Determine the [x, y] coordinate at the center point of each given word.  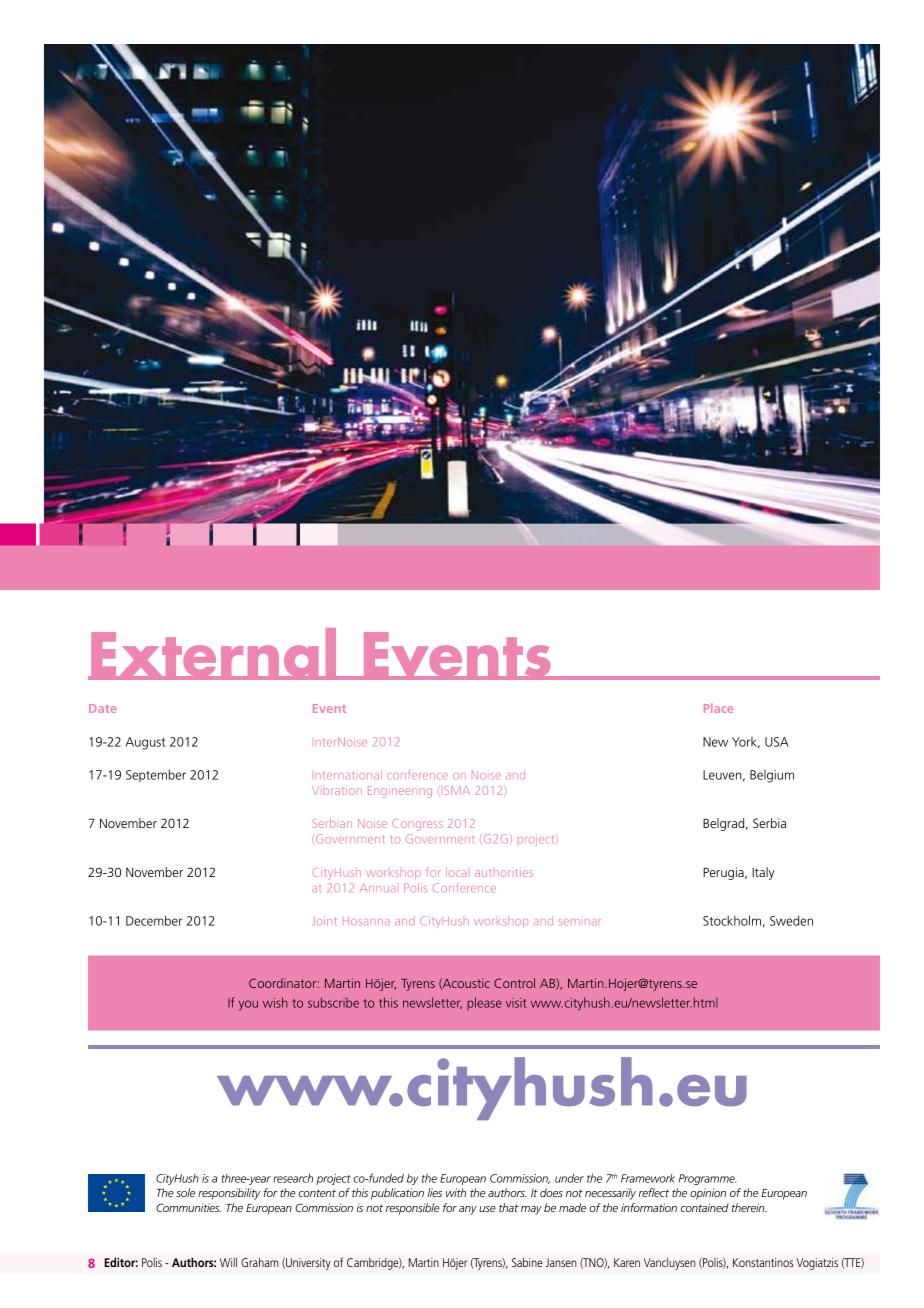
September [156, 775]
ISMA [457, 790]
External [214, 654]
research [293, 1178]
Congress [417, 825]
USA [777, 742]
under [569, 1178]
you [248, 1005]
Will [228, 1262]
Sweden [791, 920]
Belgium [772, 776]
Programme [708, 1179]
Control [514, 983]
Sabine [527, 1262]
